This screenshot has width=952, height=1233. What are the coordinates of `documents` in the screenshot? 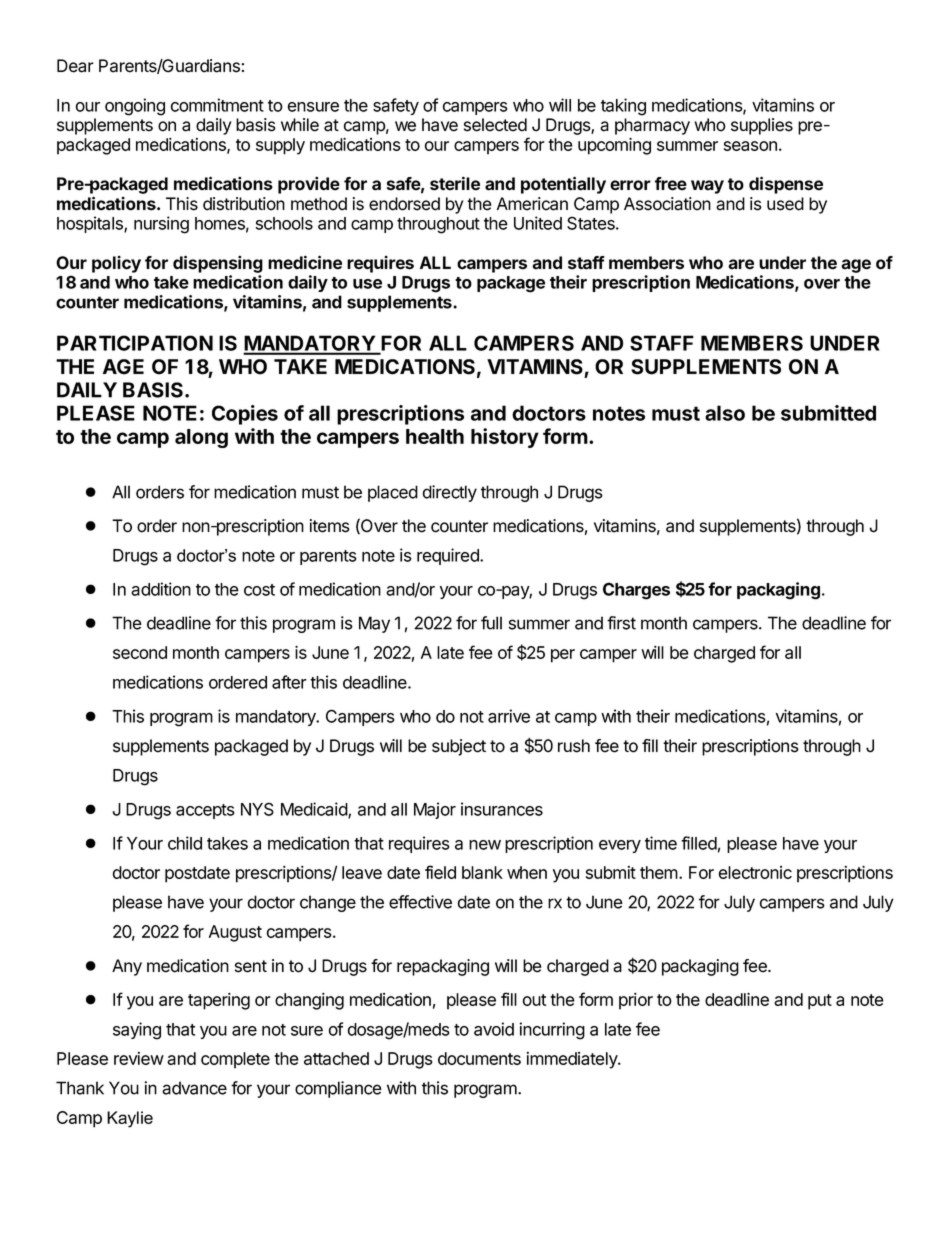 It's located at (479, 1058).
